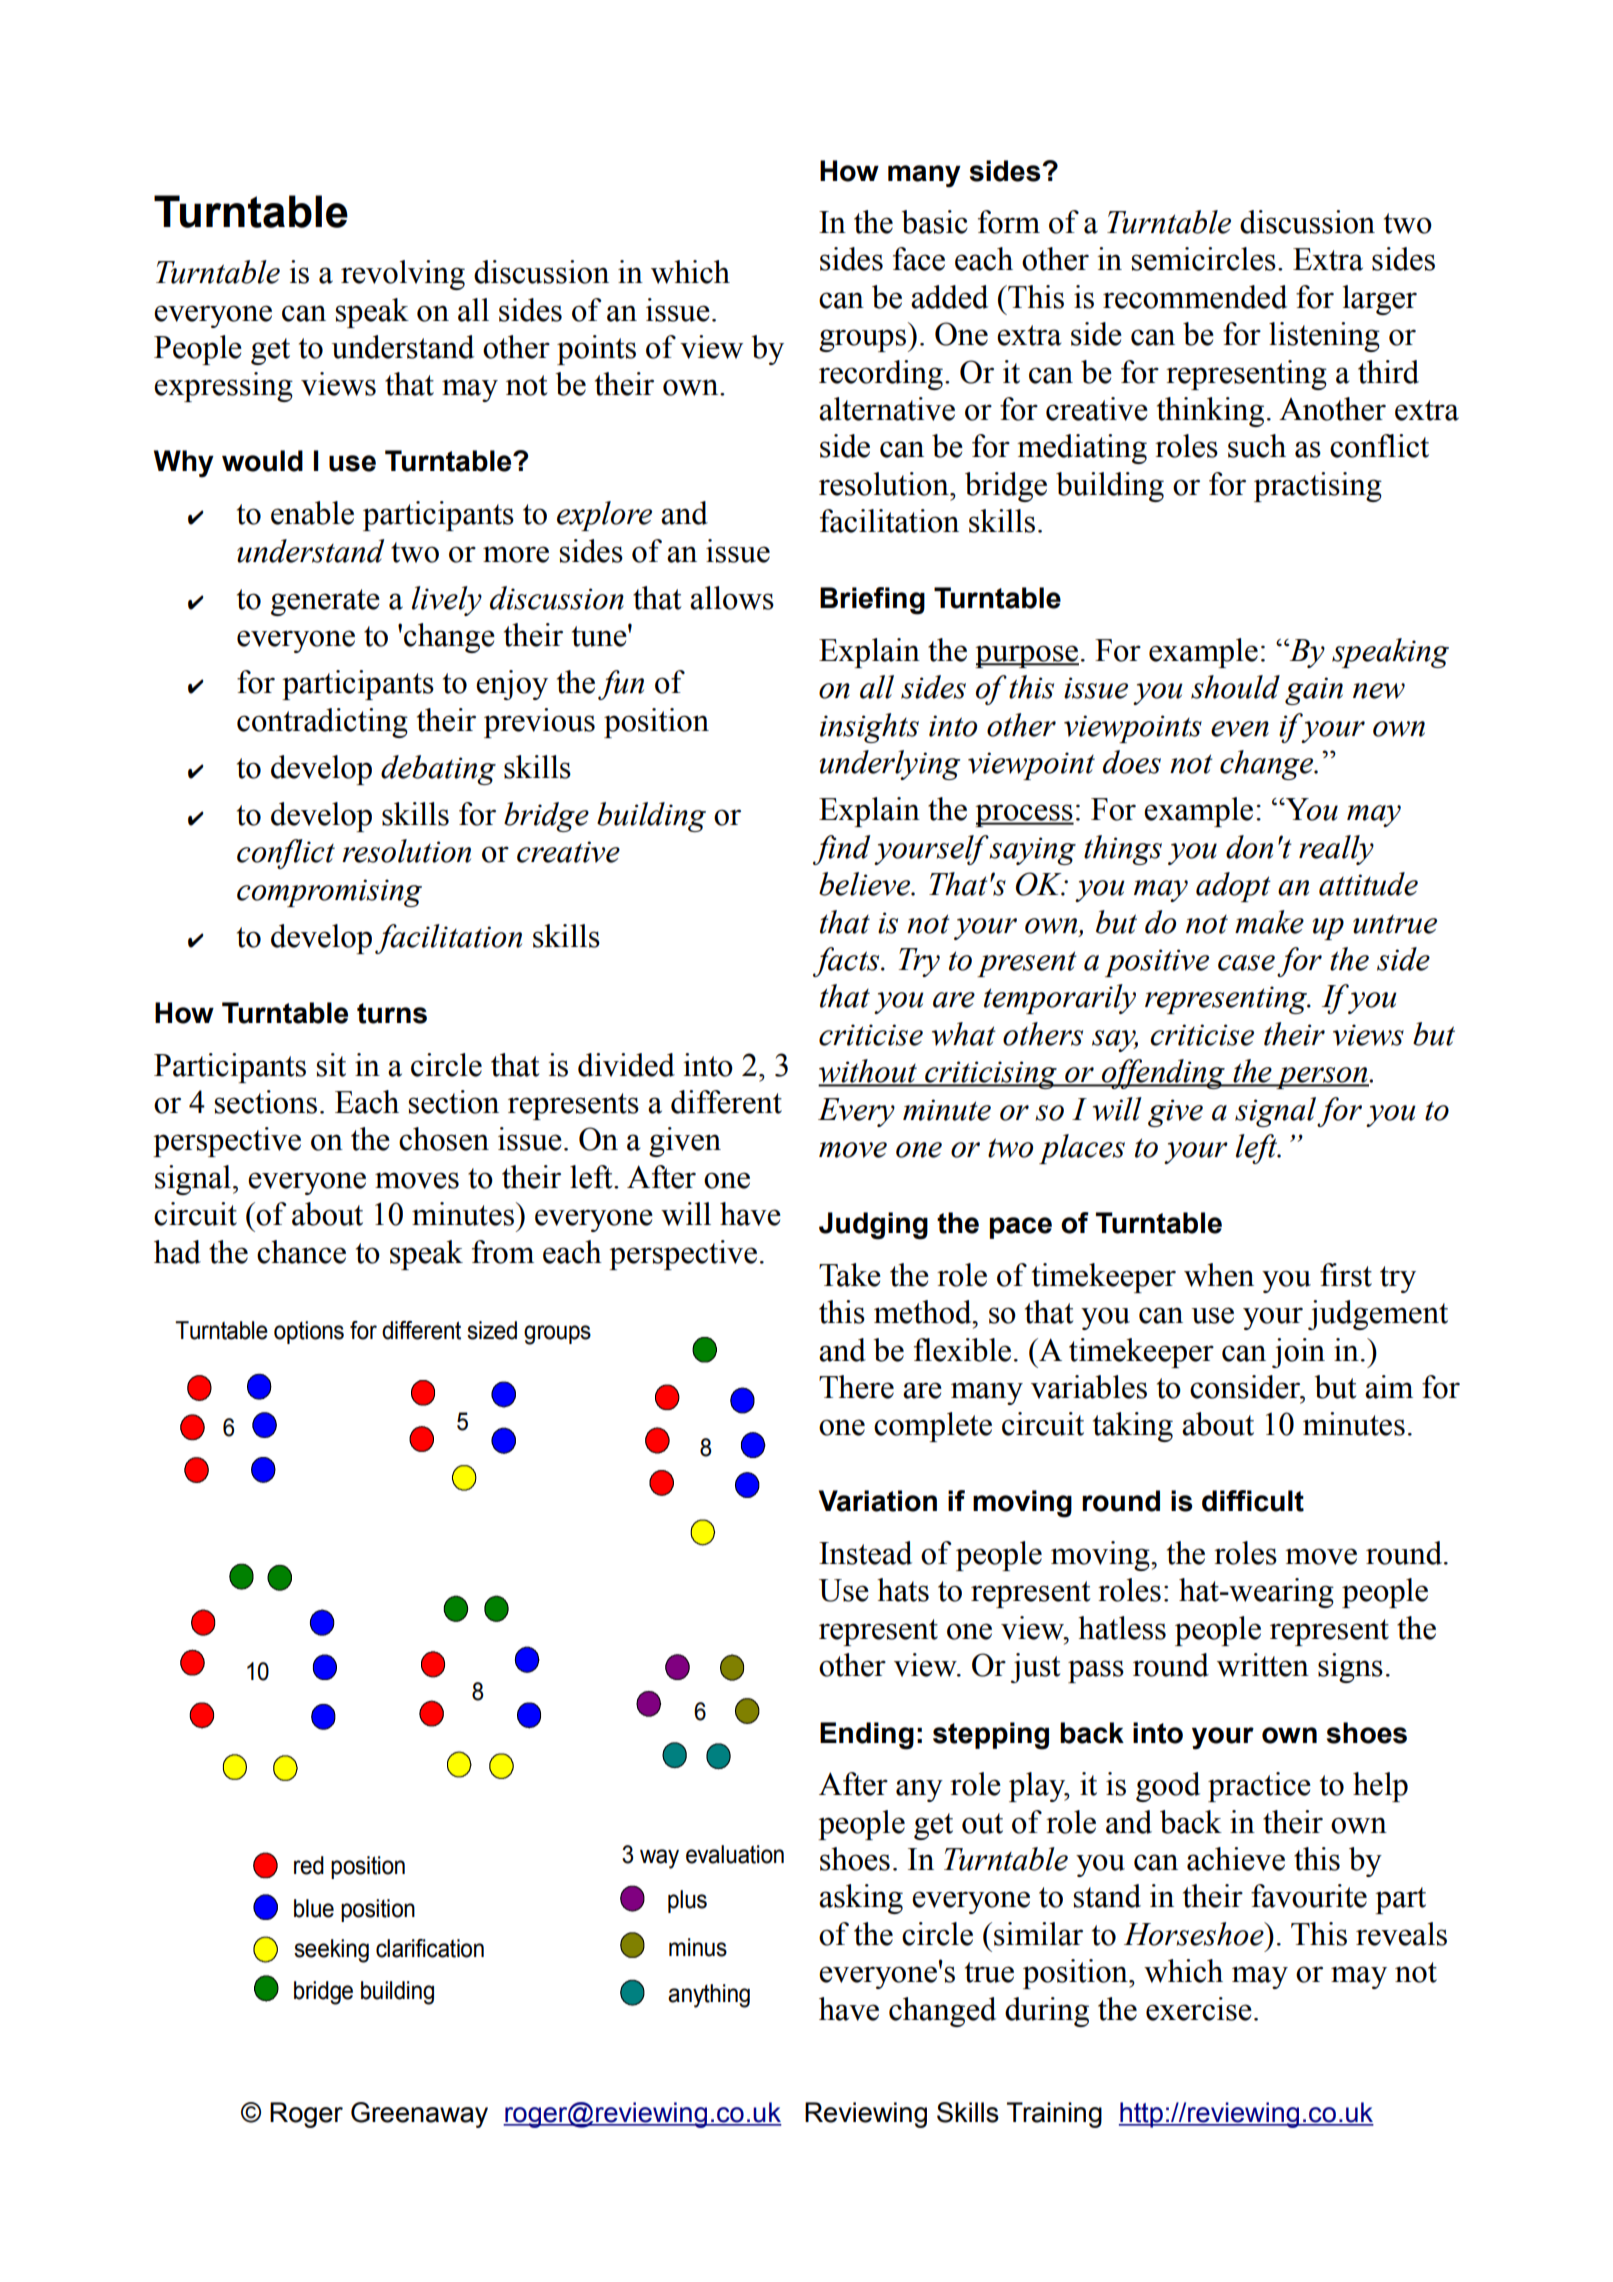 The width and height of the screenshot is (1613, 2282). Describe the element at coordinates (1195, 297) in the screenshot. I see `recommended` at that location.
